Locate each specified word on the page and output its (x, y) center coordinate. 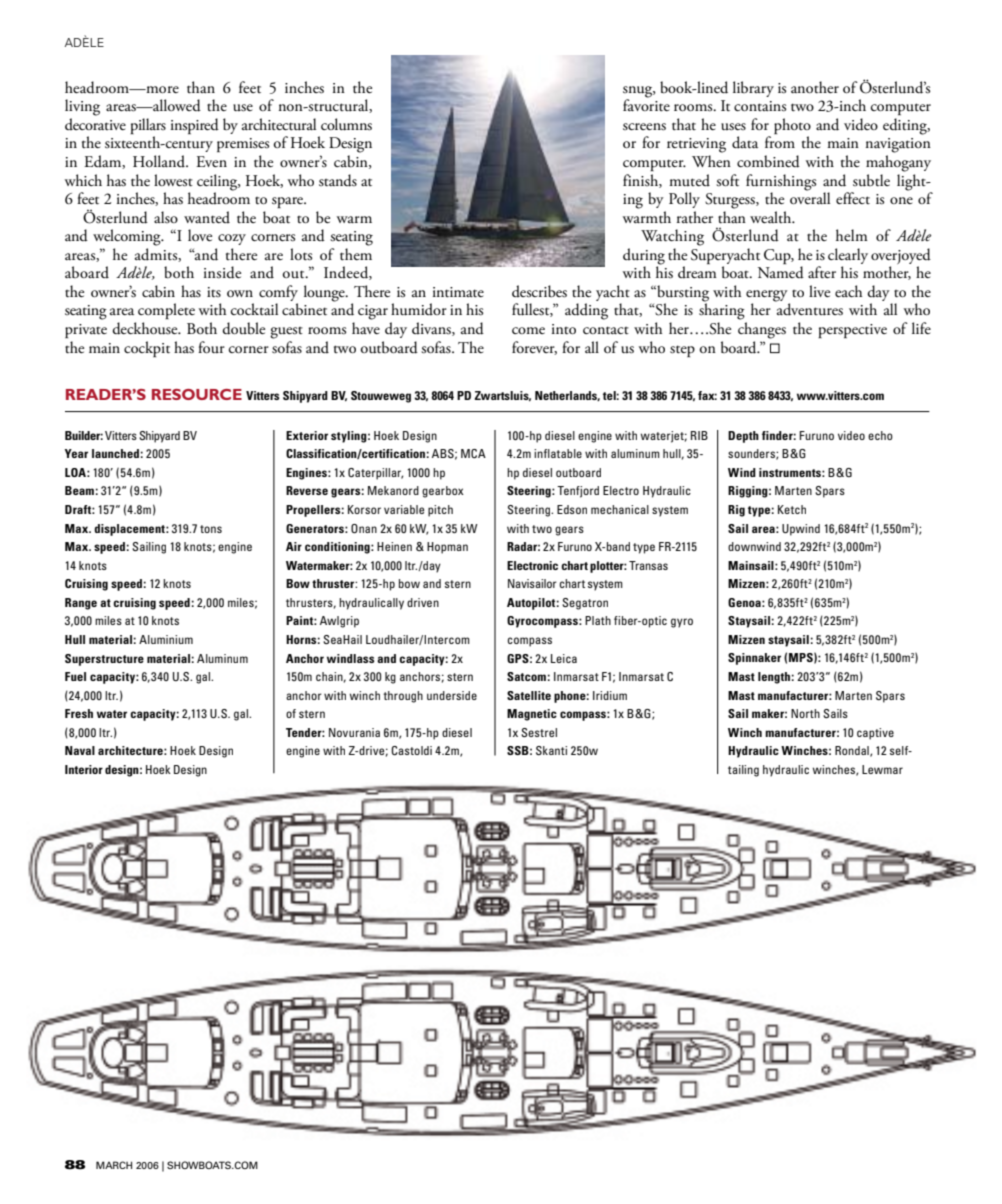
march (114, 1165)
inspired (195, 126)
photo (792, 127)
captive (875, 734)
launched (115, 453)
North (805, 713)
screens (644, 127)
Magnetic (532, 715)
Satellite (529, 695)
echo (880, 435)
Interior (84, 769)
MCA (473, 453)
